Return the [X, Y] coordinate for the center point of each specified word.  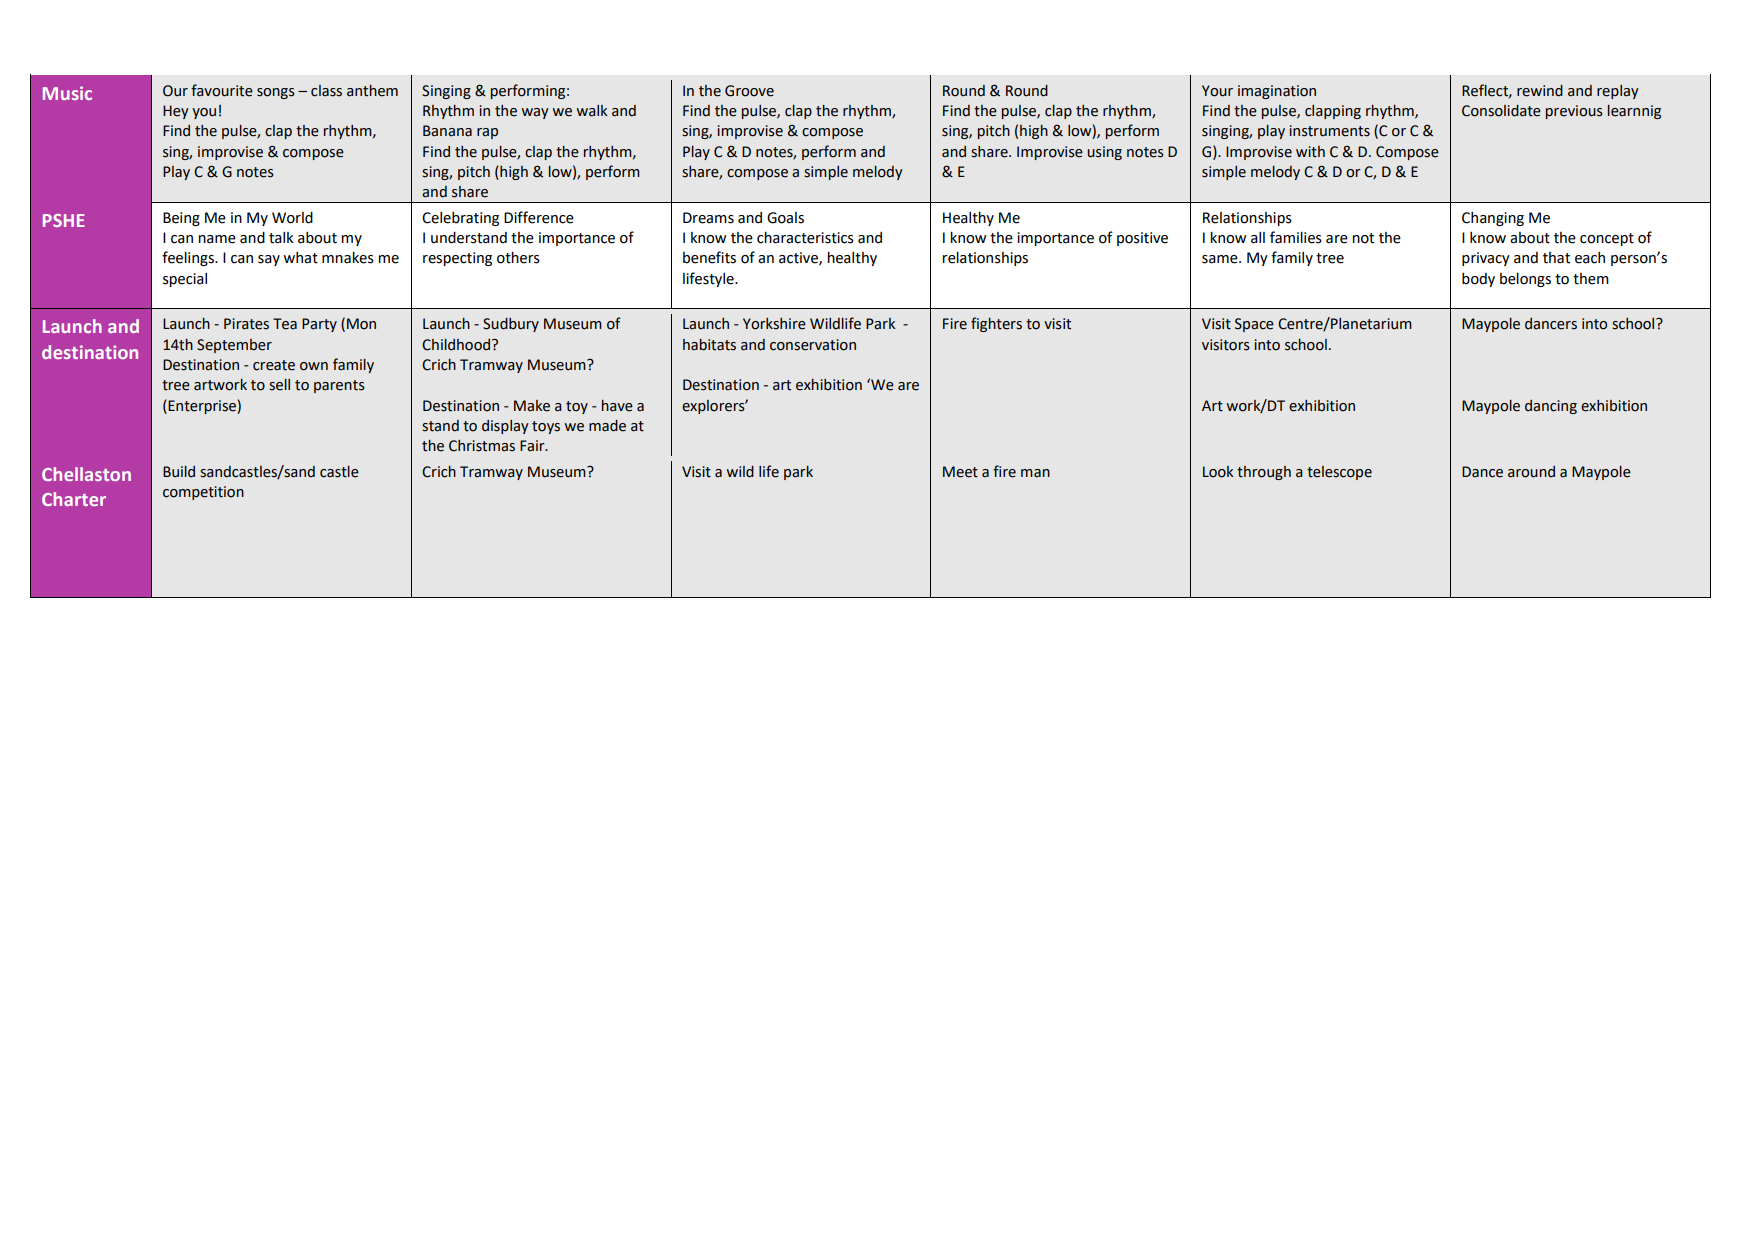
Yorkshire [774, 324]
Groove [749, 91]
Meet [960, 472]
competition [203, 493]
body [1478, 280]
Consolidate [1501, 111]
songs [276, 93]
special [185, 280]
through [1264, 473]
